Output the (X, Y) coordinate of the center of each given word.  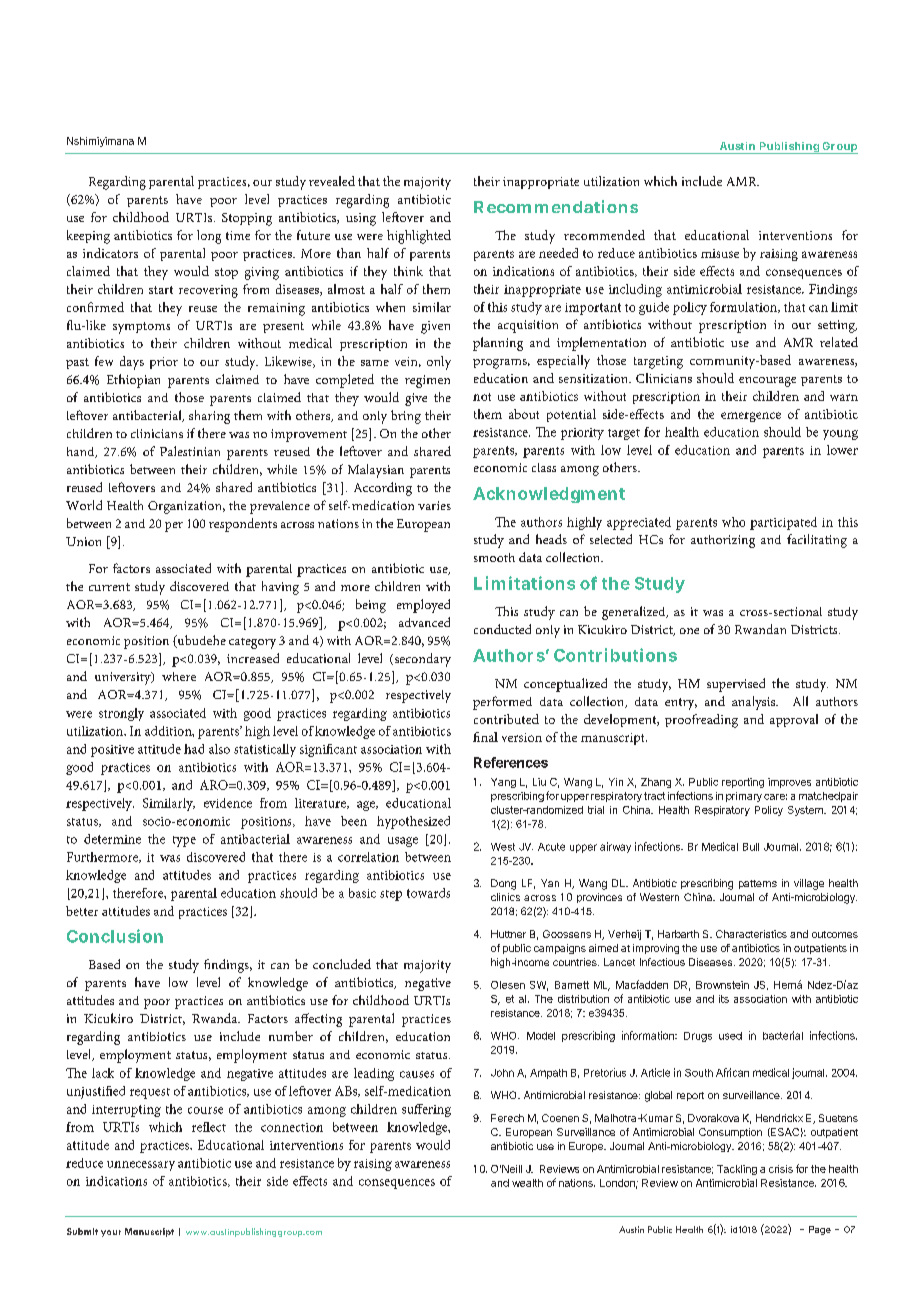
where (179, 676)
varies (434, 505)
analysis (755, 703)
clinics (505, 897)
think (408, 271)
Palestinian (190, 451)
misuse (720, 253)
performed (502, 703)
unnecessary (141, 1166)
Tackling (737, 1170)
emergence (751, 417)
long (209, 237)
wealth (527, 1183)
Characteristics (751, 934)
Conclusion (115, 936)
